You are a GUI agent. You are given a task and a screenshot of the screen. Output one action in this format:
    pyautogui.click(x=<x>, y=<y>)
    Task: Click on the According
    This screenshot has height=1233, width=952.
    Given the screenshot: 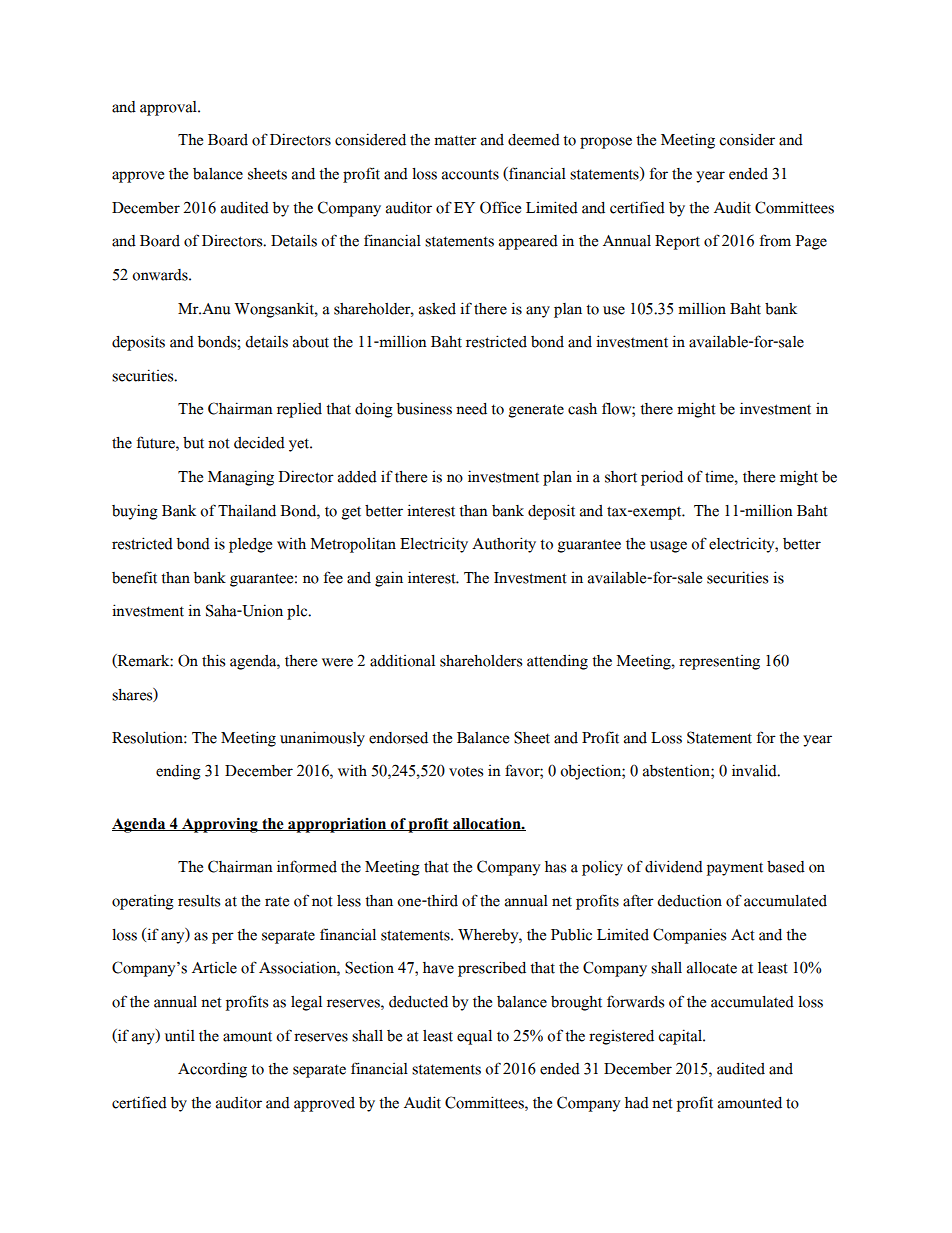 What is the action you would take?
    pyautogui.click(x=212, y=1070)
